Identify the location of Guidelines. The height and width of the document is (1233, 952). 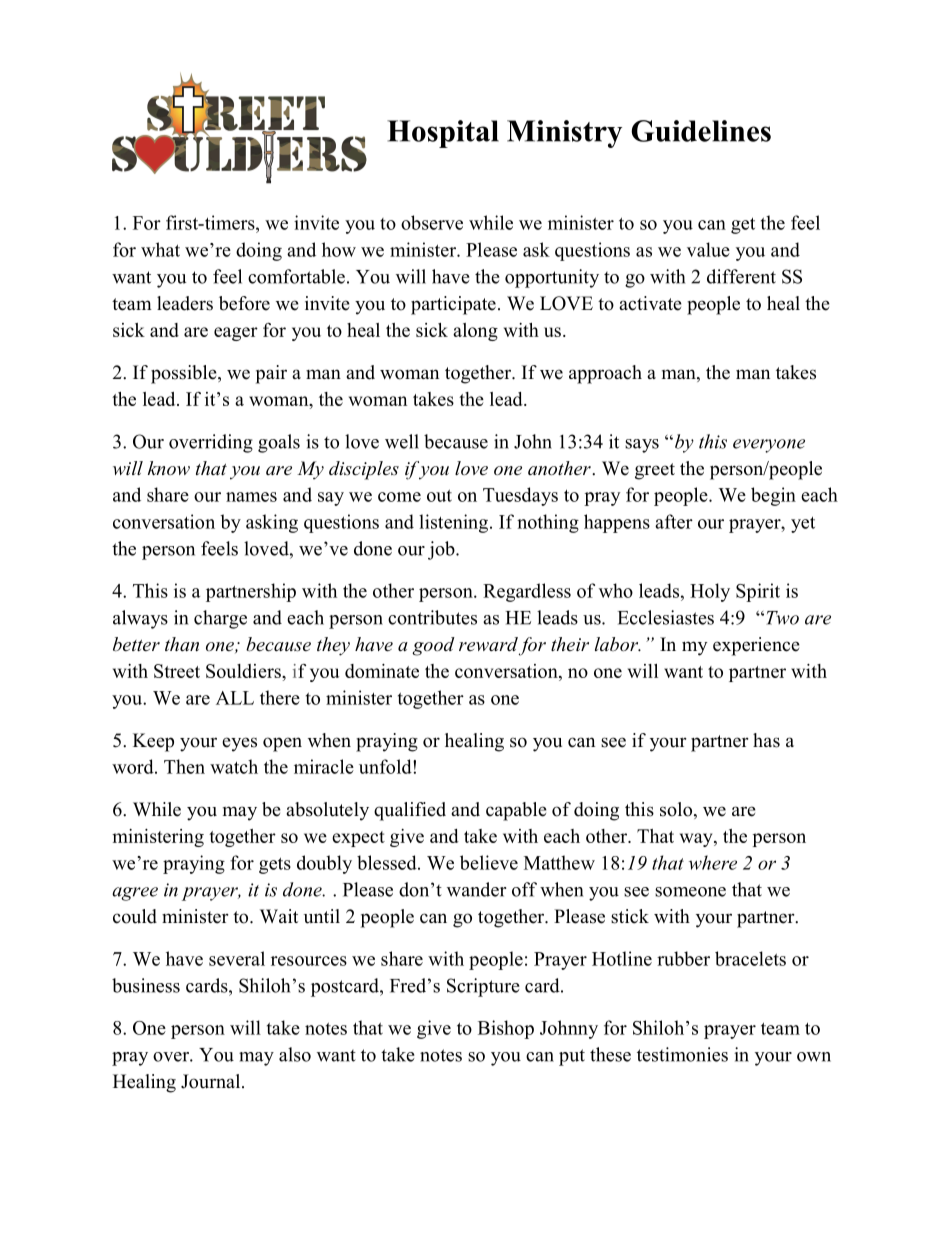
(701, 131).
